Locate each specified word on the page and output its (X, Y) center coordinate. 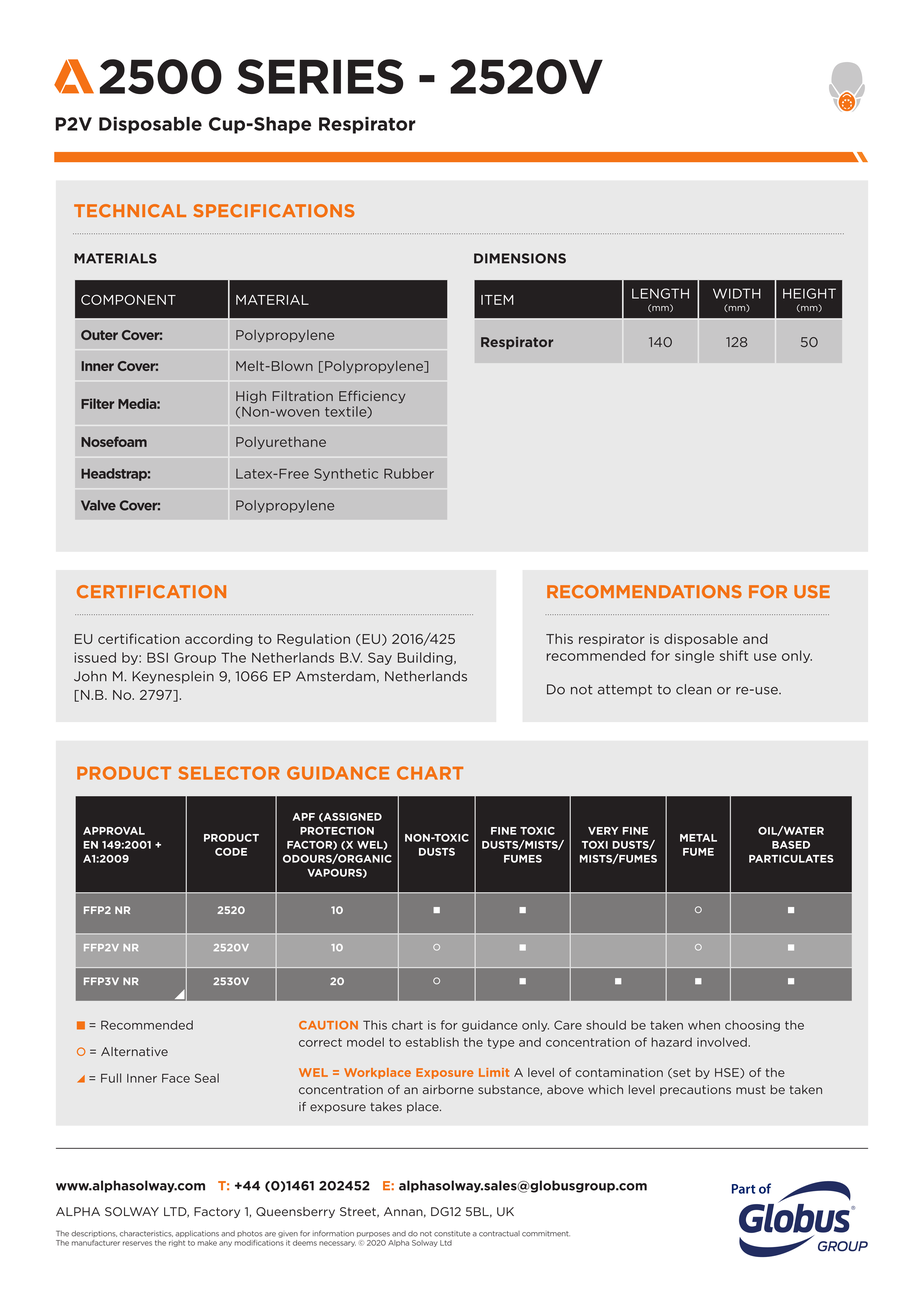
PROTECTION (337, 831)
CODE (231, 852)
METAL (698, 838)
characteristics (146, 1234)
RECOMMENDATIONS (644, 591)
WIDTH (737, 293)
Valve (98, 505)
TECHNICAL (130, 211)
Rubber (409, 473)
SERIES (320, 76)
